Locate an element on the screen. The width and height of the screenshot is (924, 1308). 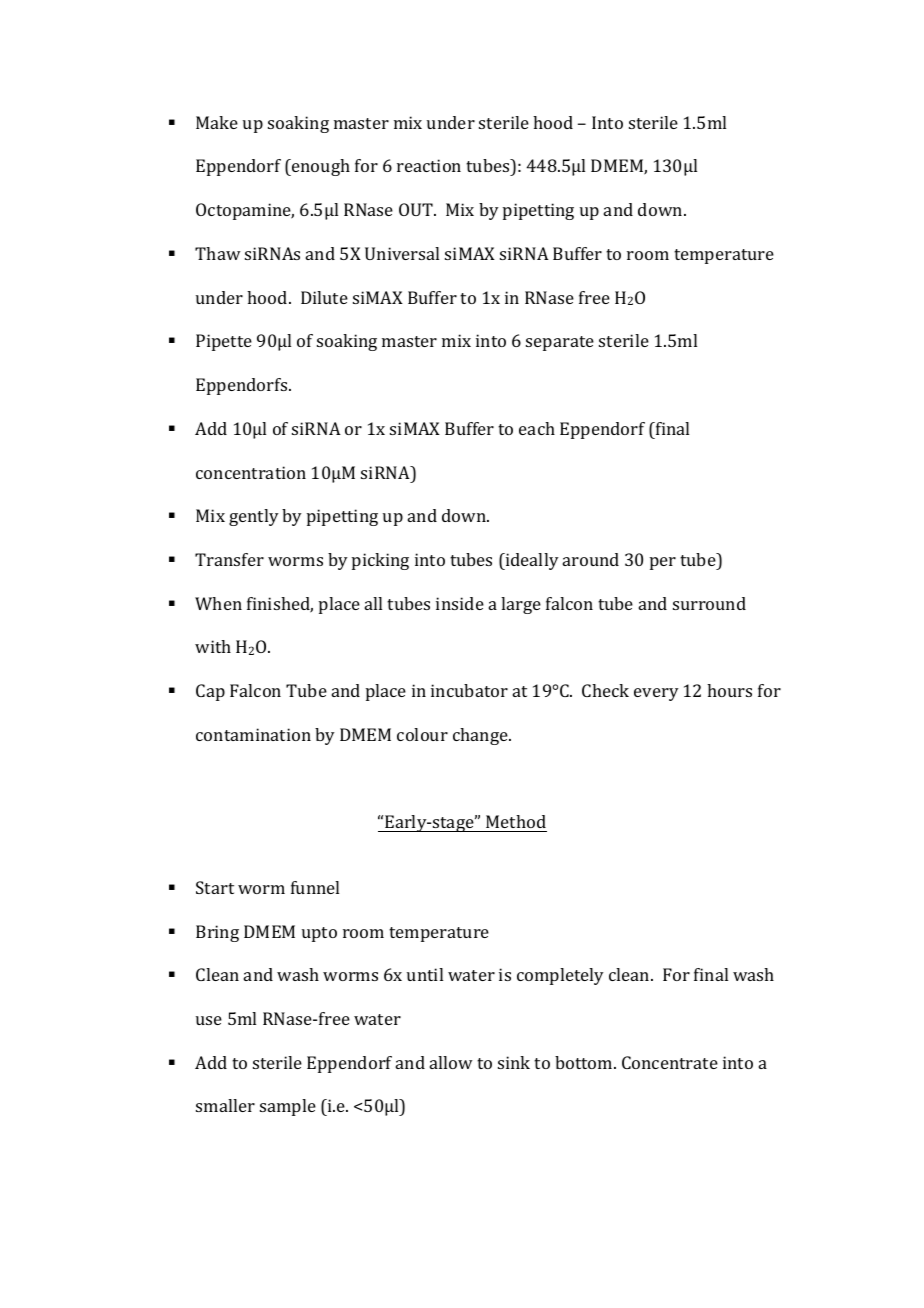
every is located at coordinates (656, 694).
